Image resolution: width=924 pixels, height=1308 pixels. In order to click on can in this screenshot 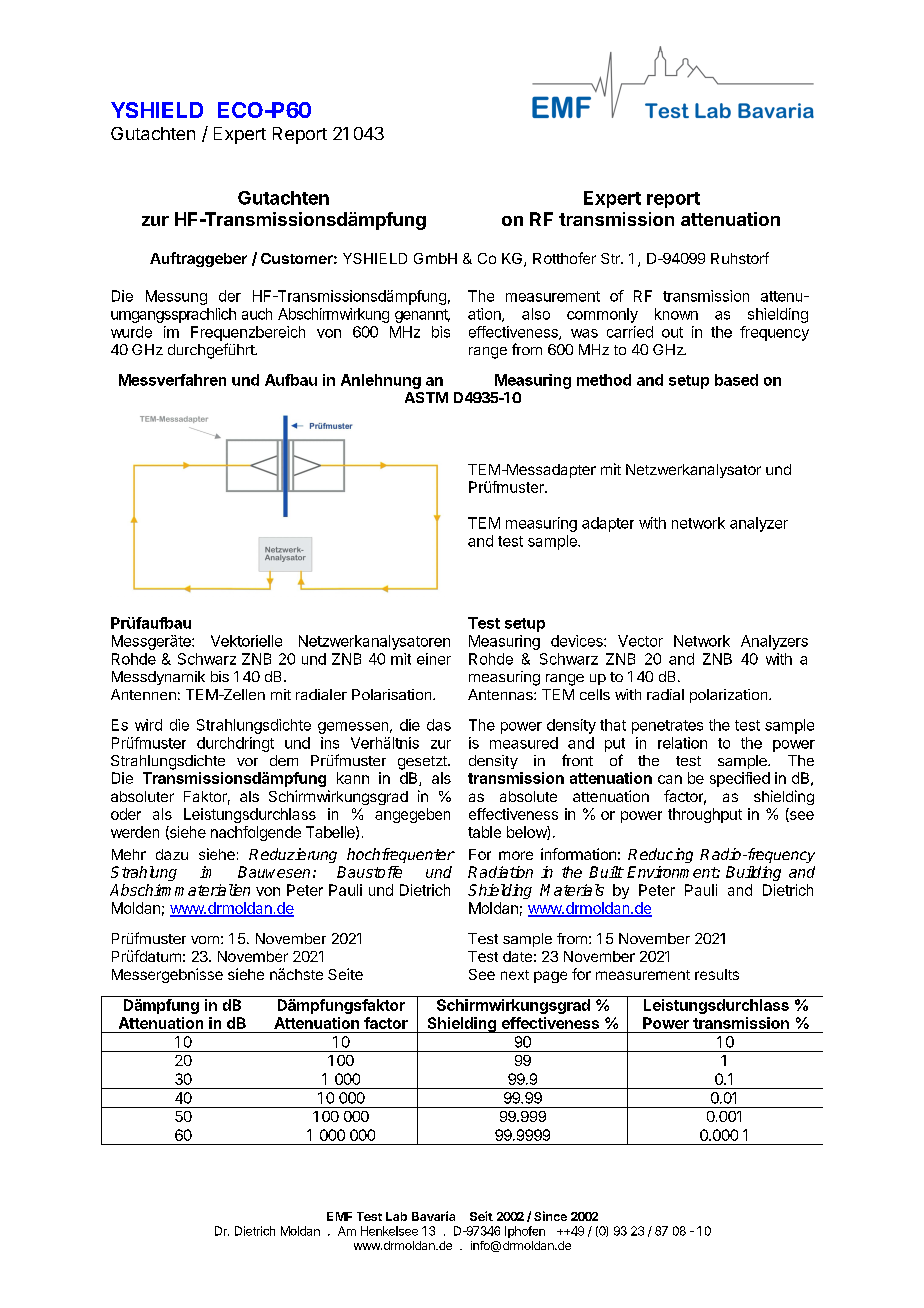, I will do `click(670, 779)`.
